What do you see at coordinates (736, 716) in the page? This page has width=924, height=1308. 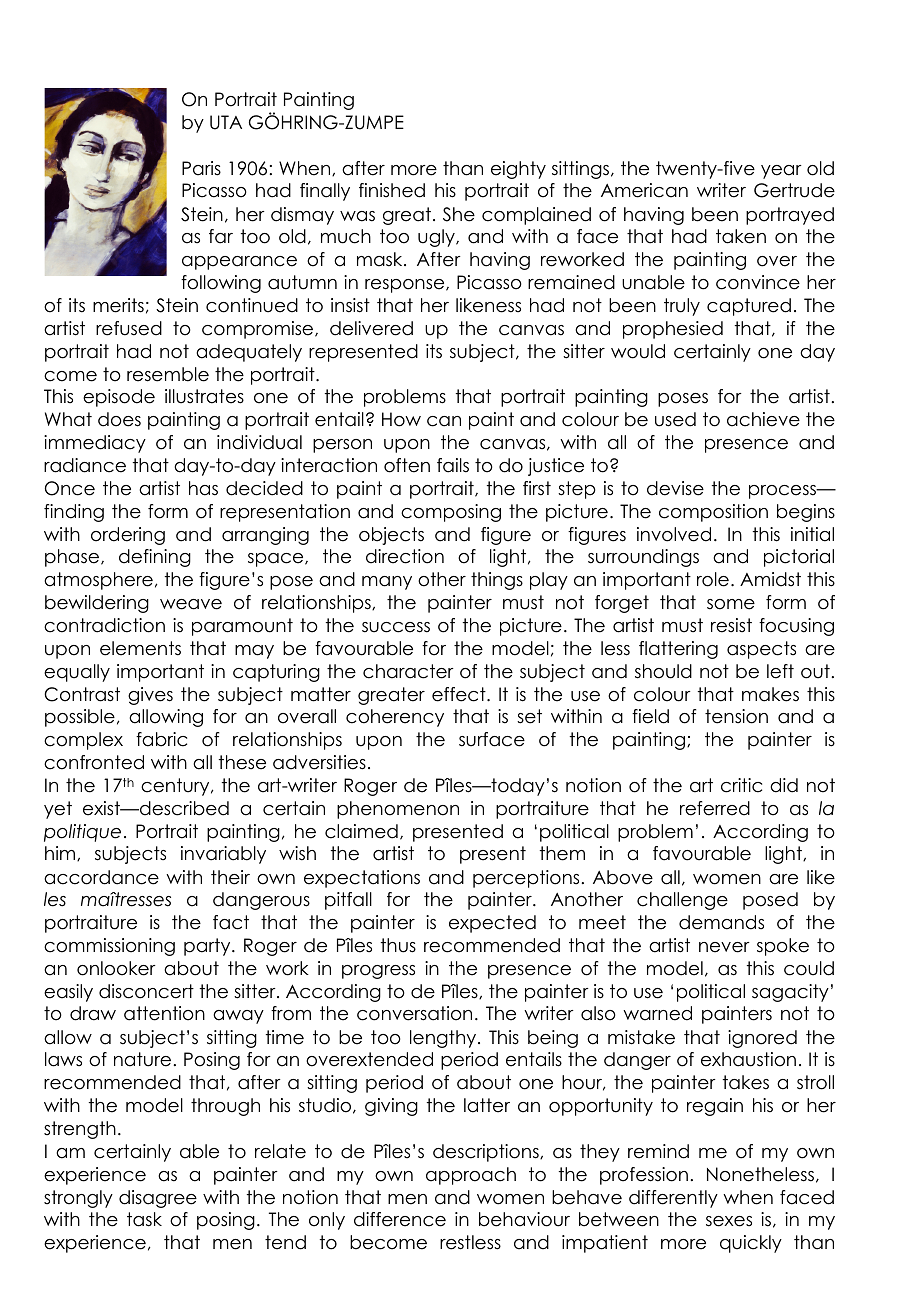 I see `tension` at bounding box center [736, 716].
